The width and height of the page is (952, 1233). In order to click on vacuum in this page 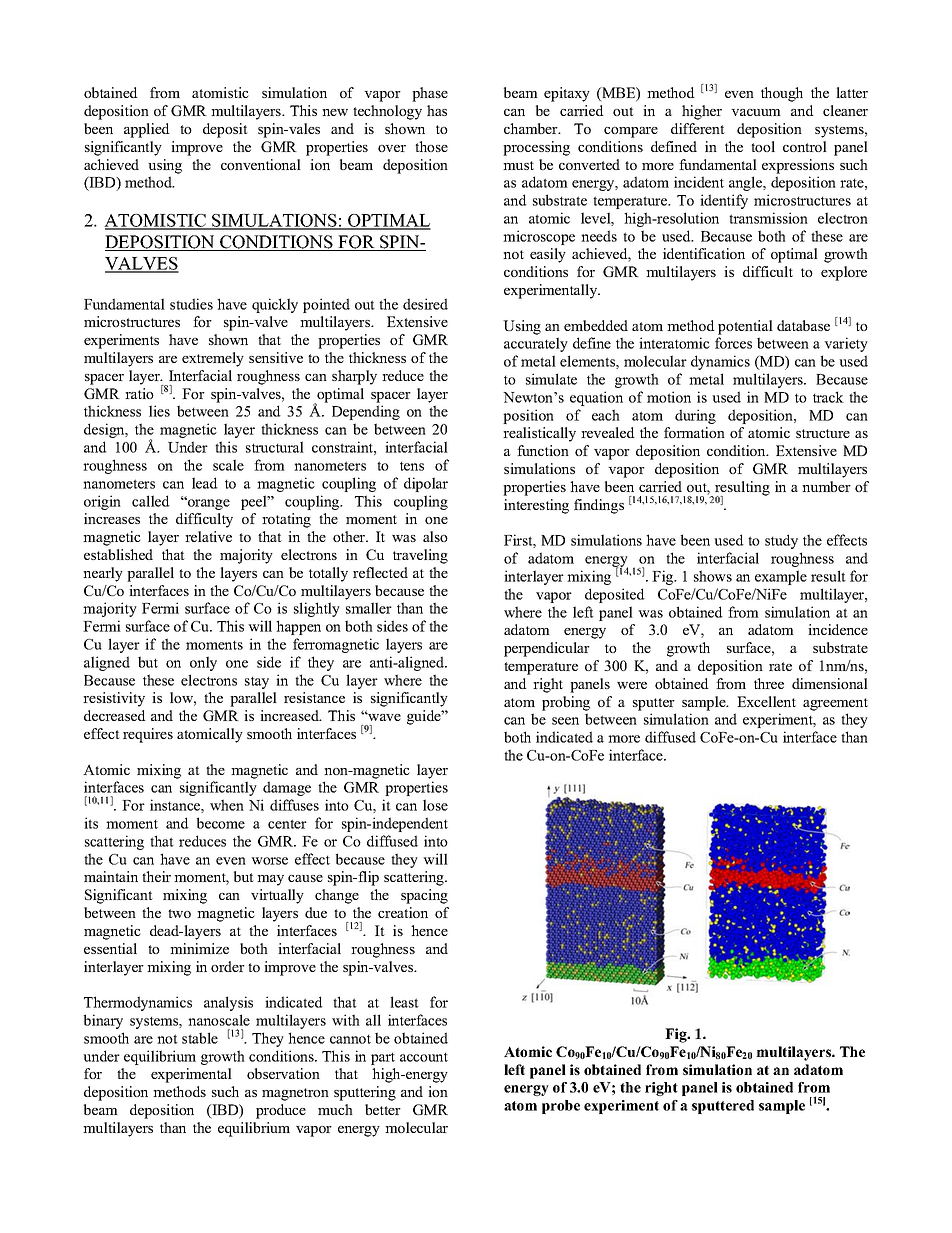, I will do `click(756, 112)`.
